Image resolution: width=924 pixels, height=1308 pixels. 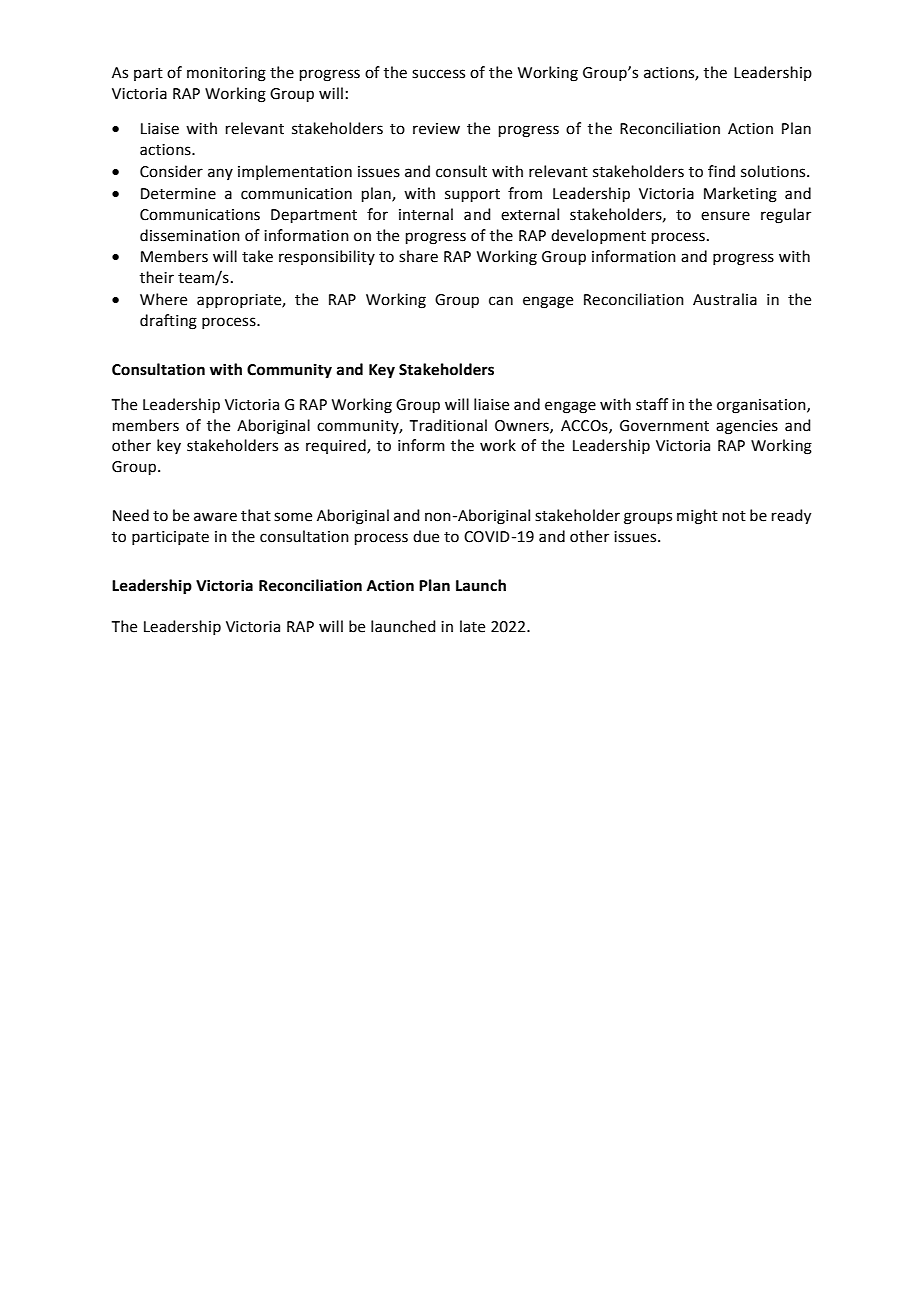 I want to click on aware, so click(x=215, y=517).
